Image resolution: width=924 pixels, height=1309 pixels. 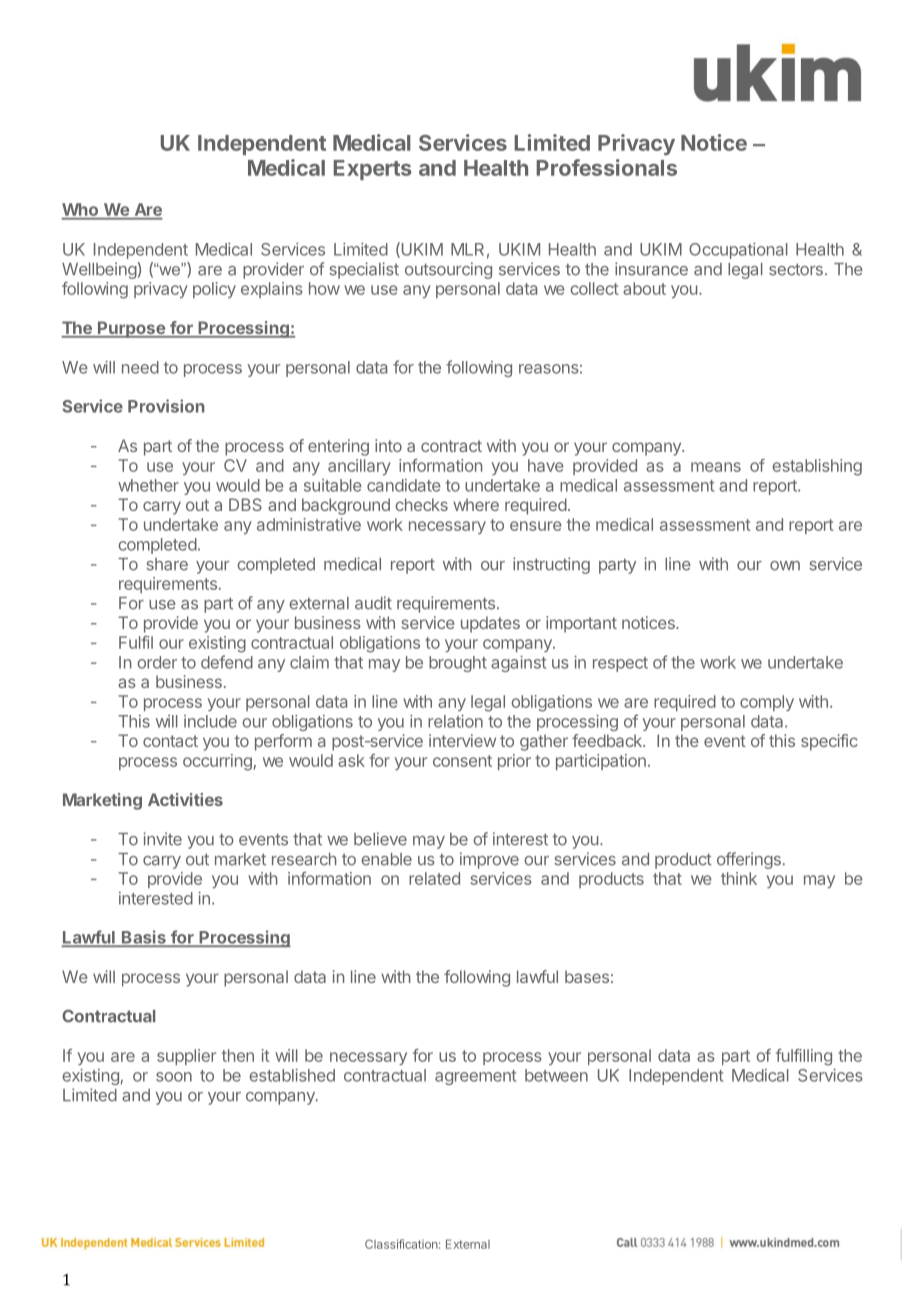 What do you see at coordinates (373, 170) in the screenshot?
I see `Experts` at bounding box center [373, 170].
